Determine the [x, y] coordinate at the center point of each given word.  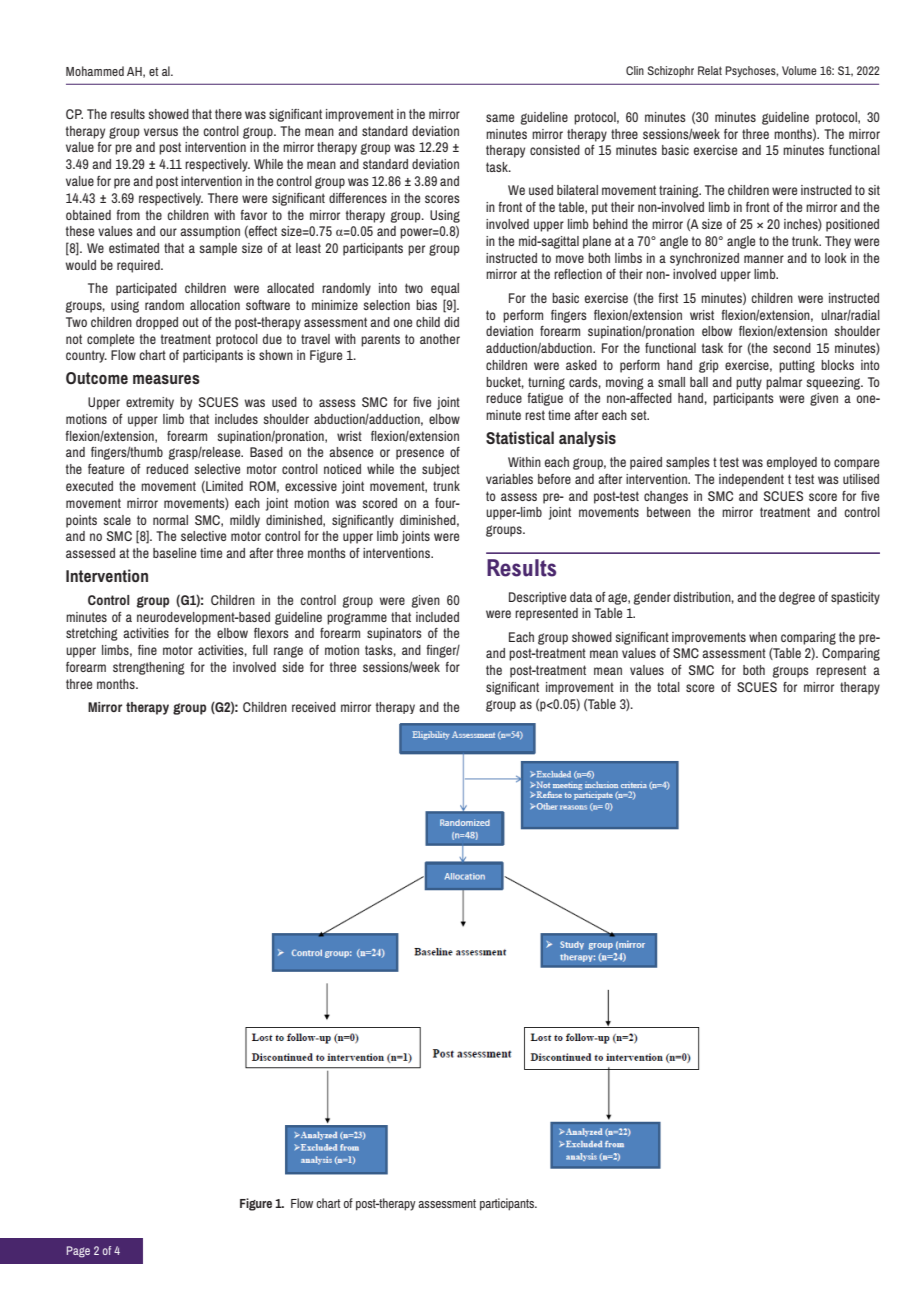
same [500, 118]
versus [161, 132]
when [763, 637]
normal [170, 520]
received [314, 707]
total [668, 687]
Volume [799, 70]
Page [78, 1252]
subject [441, 470]
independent [751, 480]
